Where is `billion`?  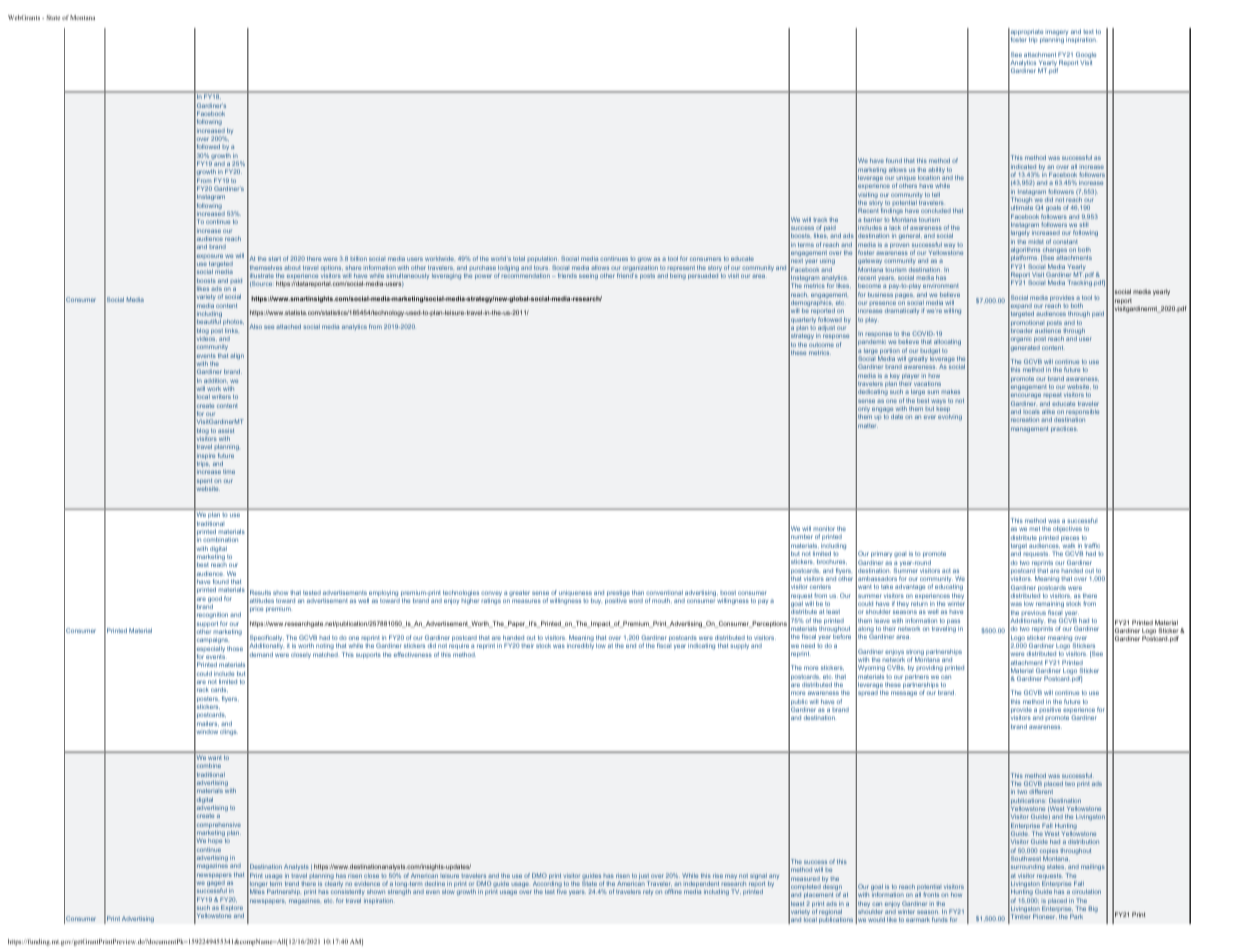 billion is located at coordinates (358, 258).
